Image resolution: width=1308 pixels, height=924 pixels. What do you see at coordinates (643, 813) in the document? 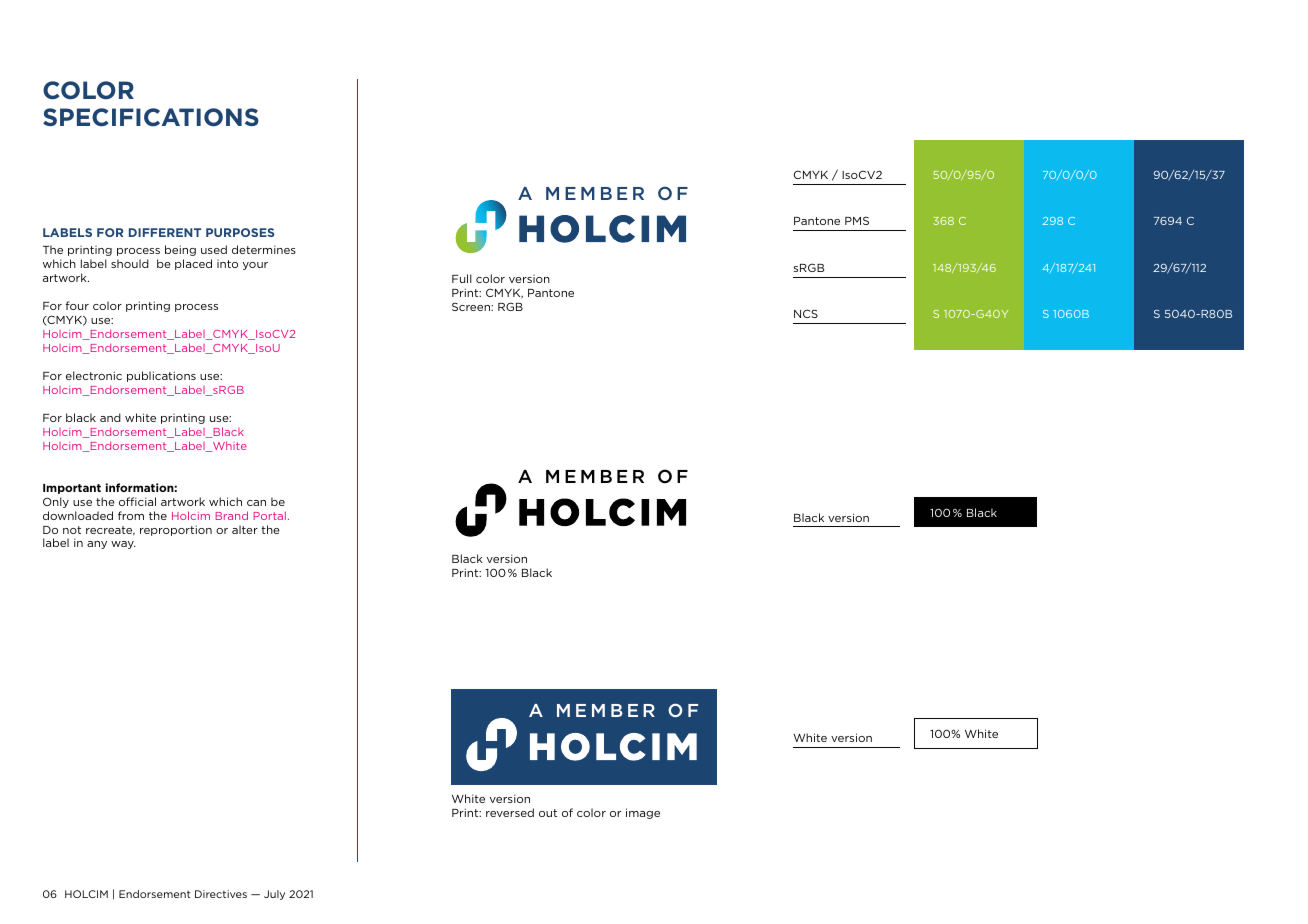
I see `image` at bounding box center [643, 813].
